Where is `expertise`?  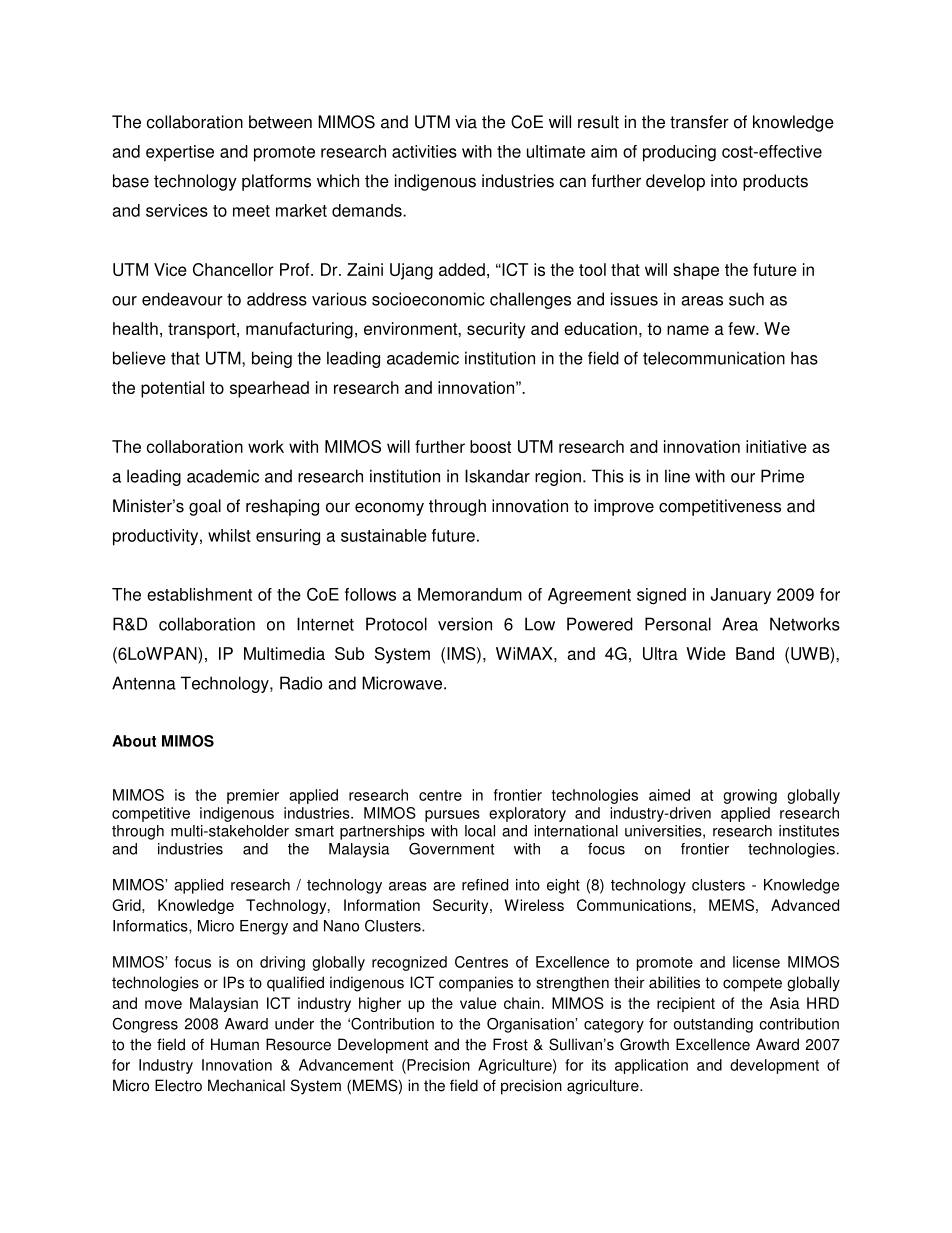
expertise is located at coordinates (180, 153).
